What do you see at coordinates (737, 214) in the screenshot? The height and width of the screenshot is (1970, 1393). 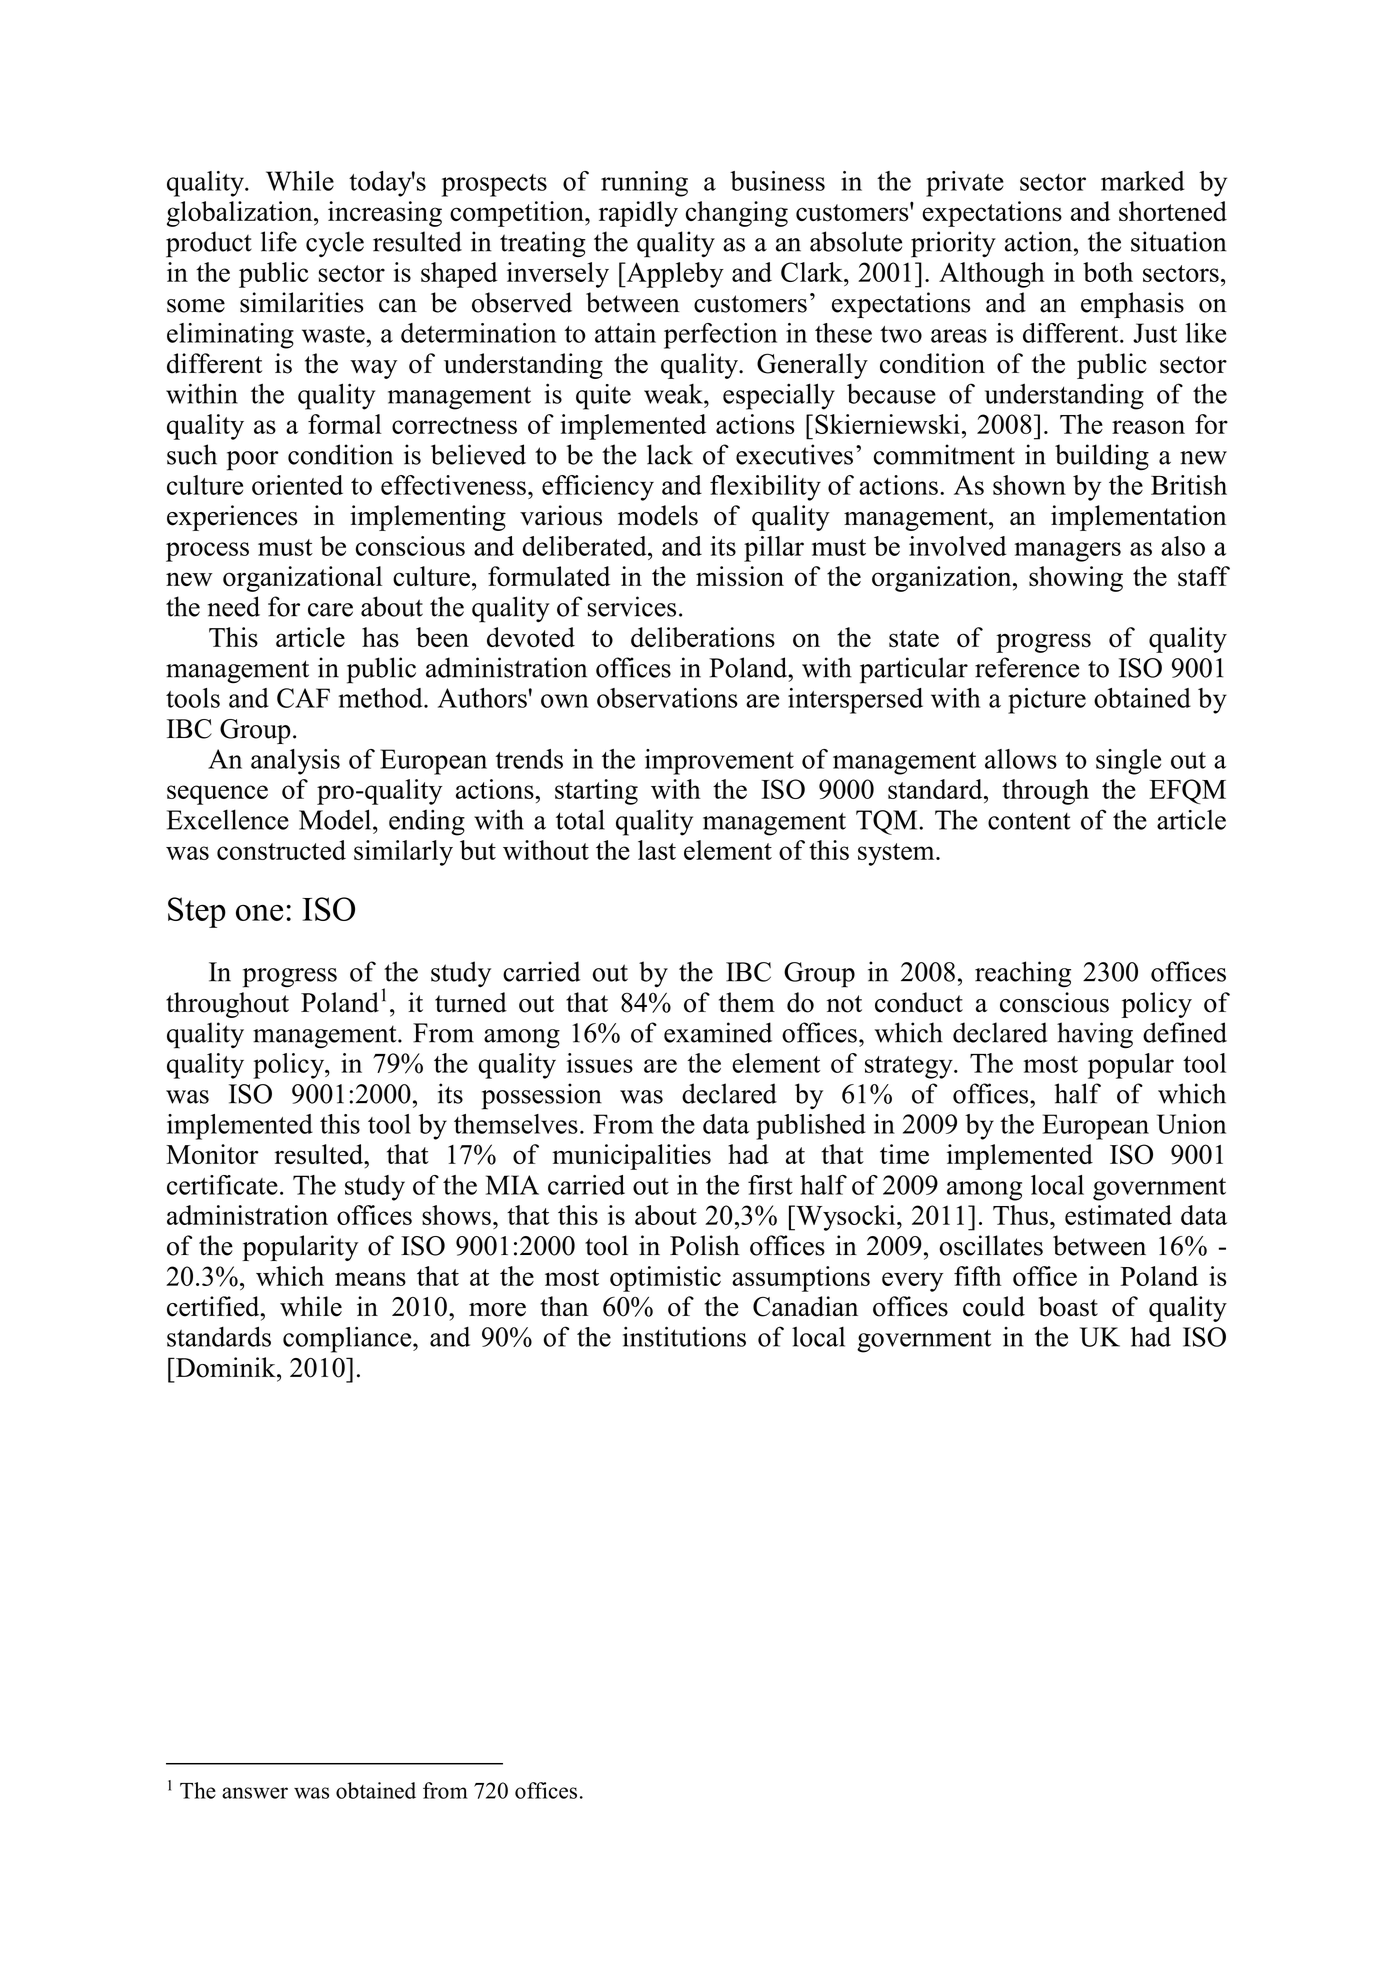 I see `changing` at bounding box center [737, 214].
